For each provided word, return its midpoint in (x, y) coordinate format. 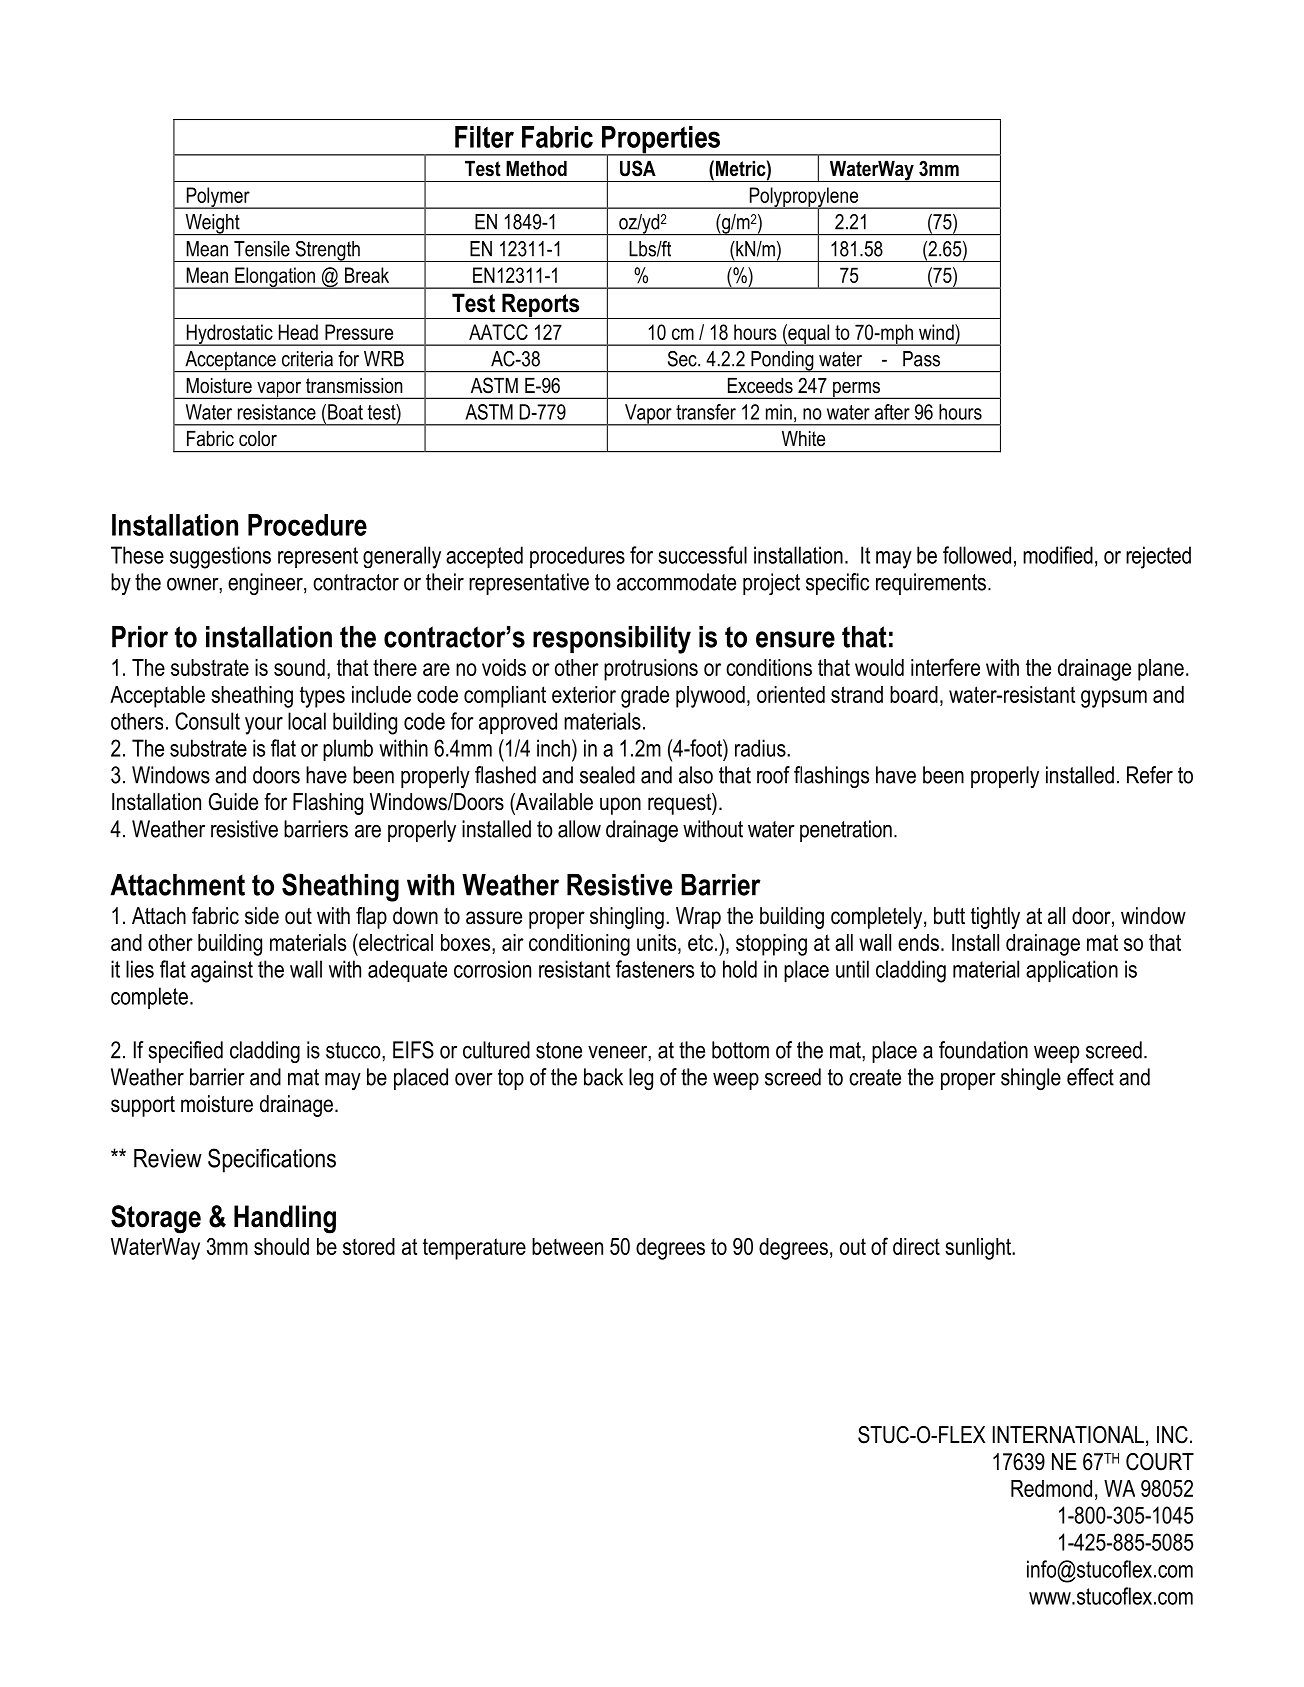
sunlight (979, 1249)
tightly (995, 918)
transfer (706, 412)
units (658, 942)
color (258, 439)
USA (638, 168)
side (262, 916)
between (567, 1246)
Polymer (218, 198)
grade (645, 697)
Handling (285, 1219)
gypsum (1114, 699)
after (892, 412)
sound (299, 667)
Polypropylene (804, 198)
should (281, 1246)
